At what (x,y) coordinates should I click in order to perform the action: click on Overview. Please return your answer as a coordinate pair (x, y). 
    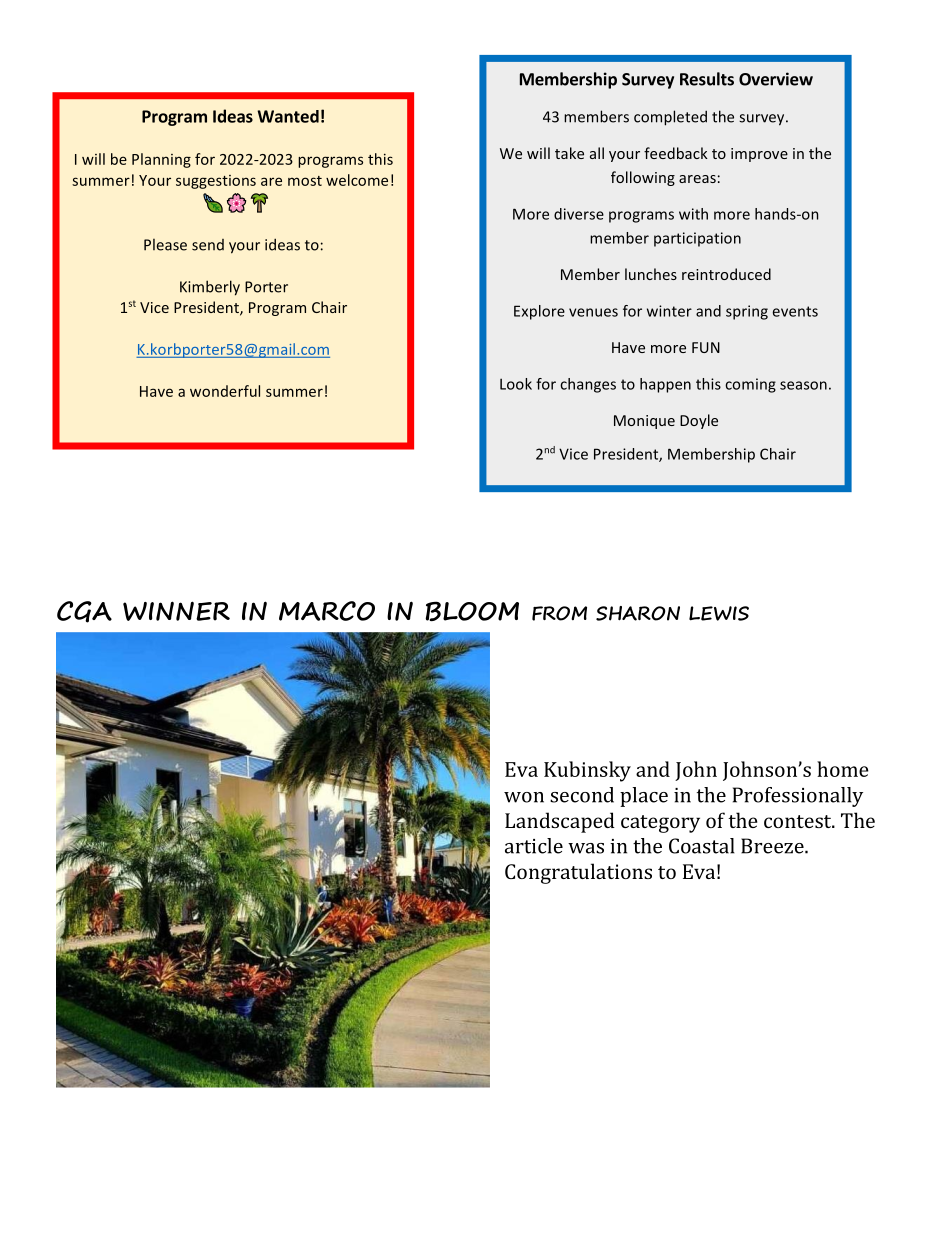
    Looking at the image, I should click on (776, 79).
